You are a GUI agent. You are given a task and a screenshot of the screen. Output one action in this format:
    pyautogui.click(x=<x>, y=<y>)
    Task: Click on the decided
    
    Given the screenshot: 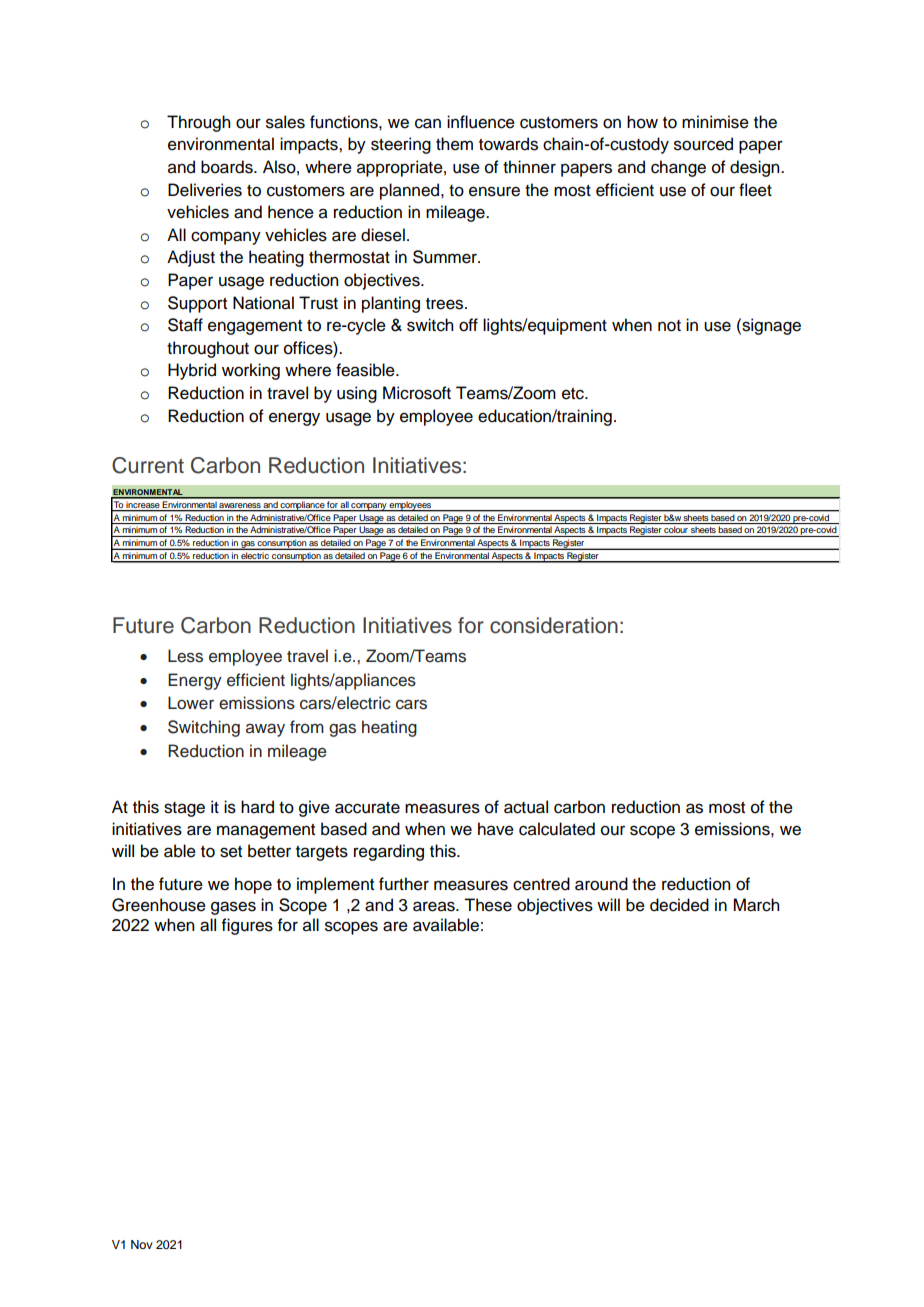 What is the action you would take?
    pyautogui.click(x=679, y=905)
